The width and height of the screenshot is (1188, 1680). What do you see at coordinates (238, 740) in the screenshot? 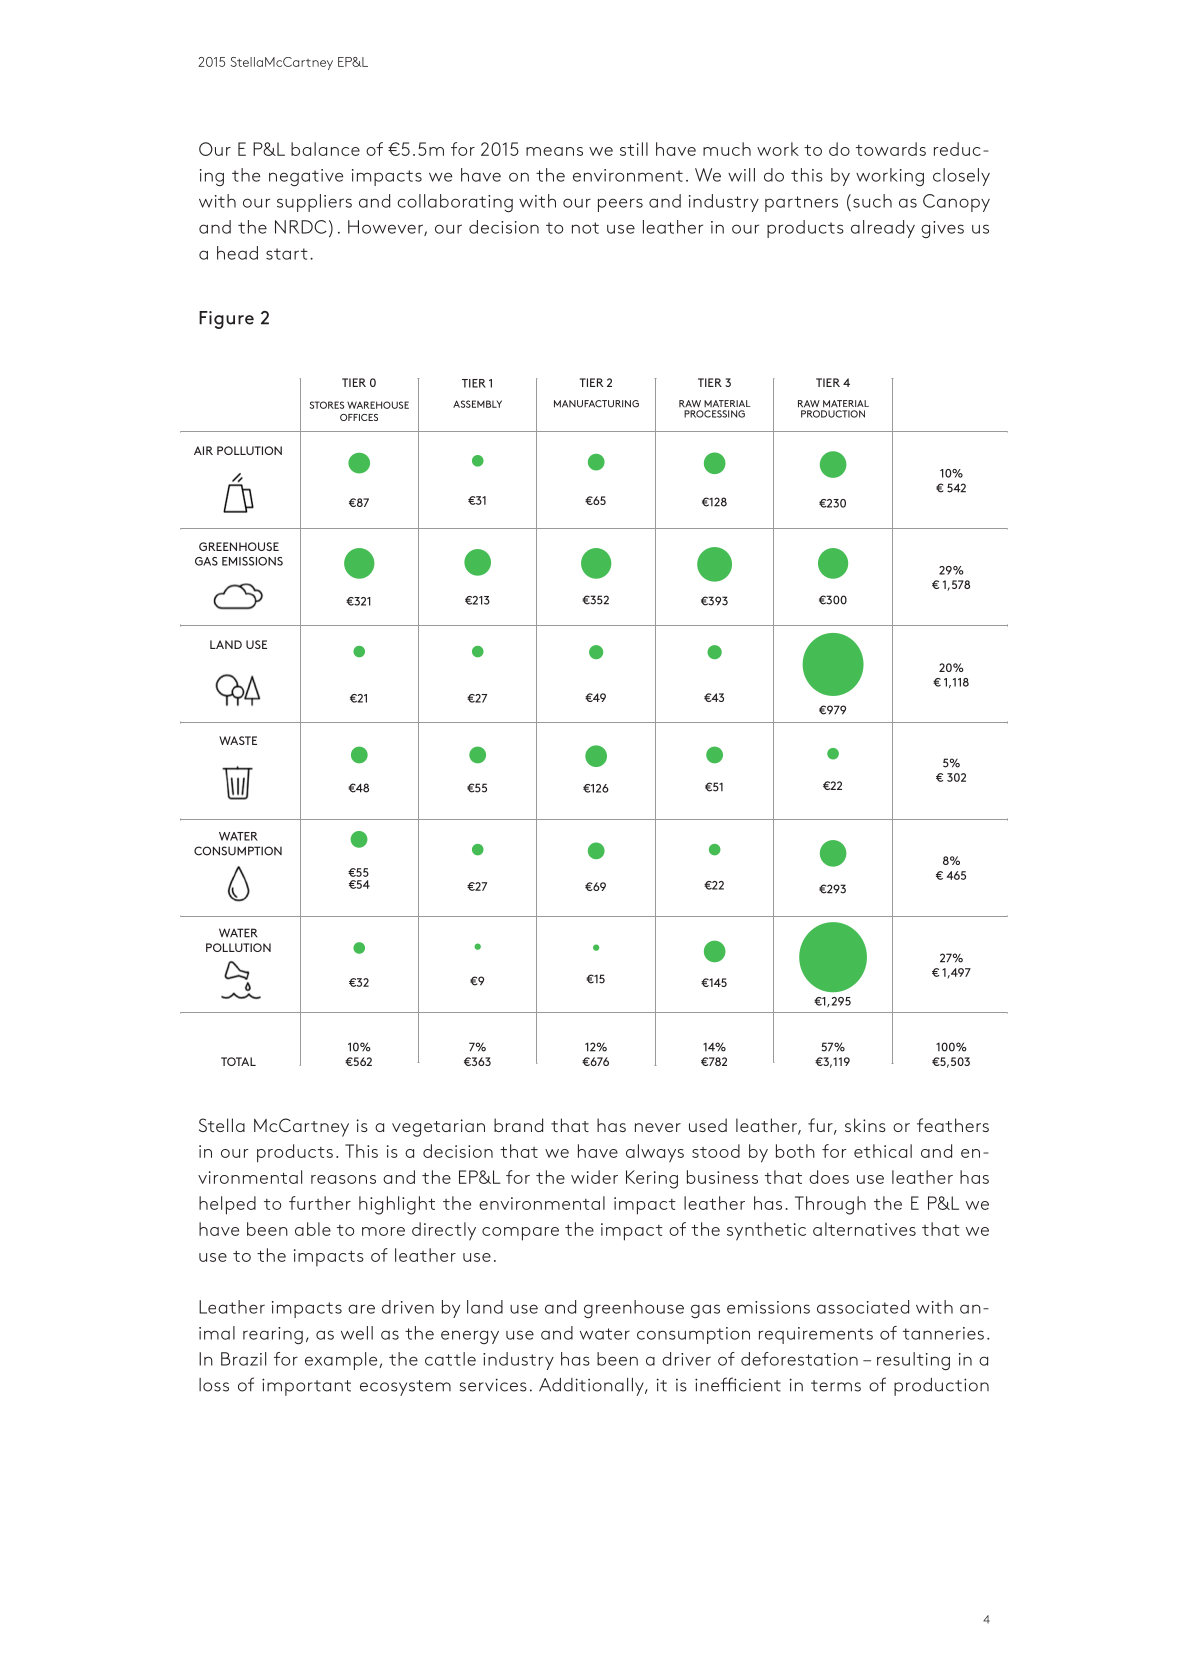
I see `WASTE` at bounding box center [238, 740].
